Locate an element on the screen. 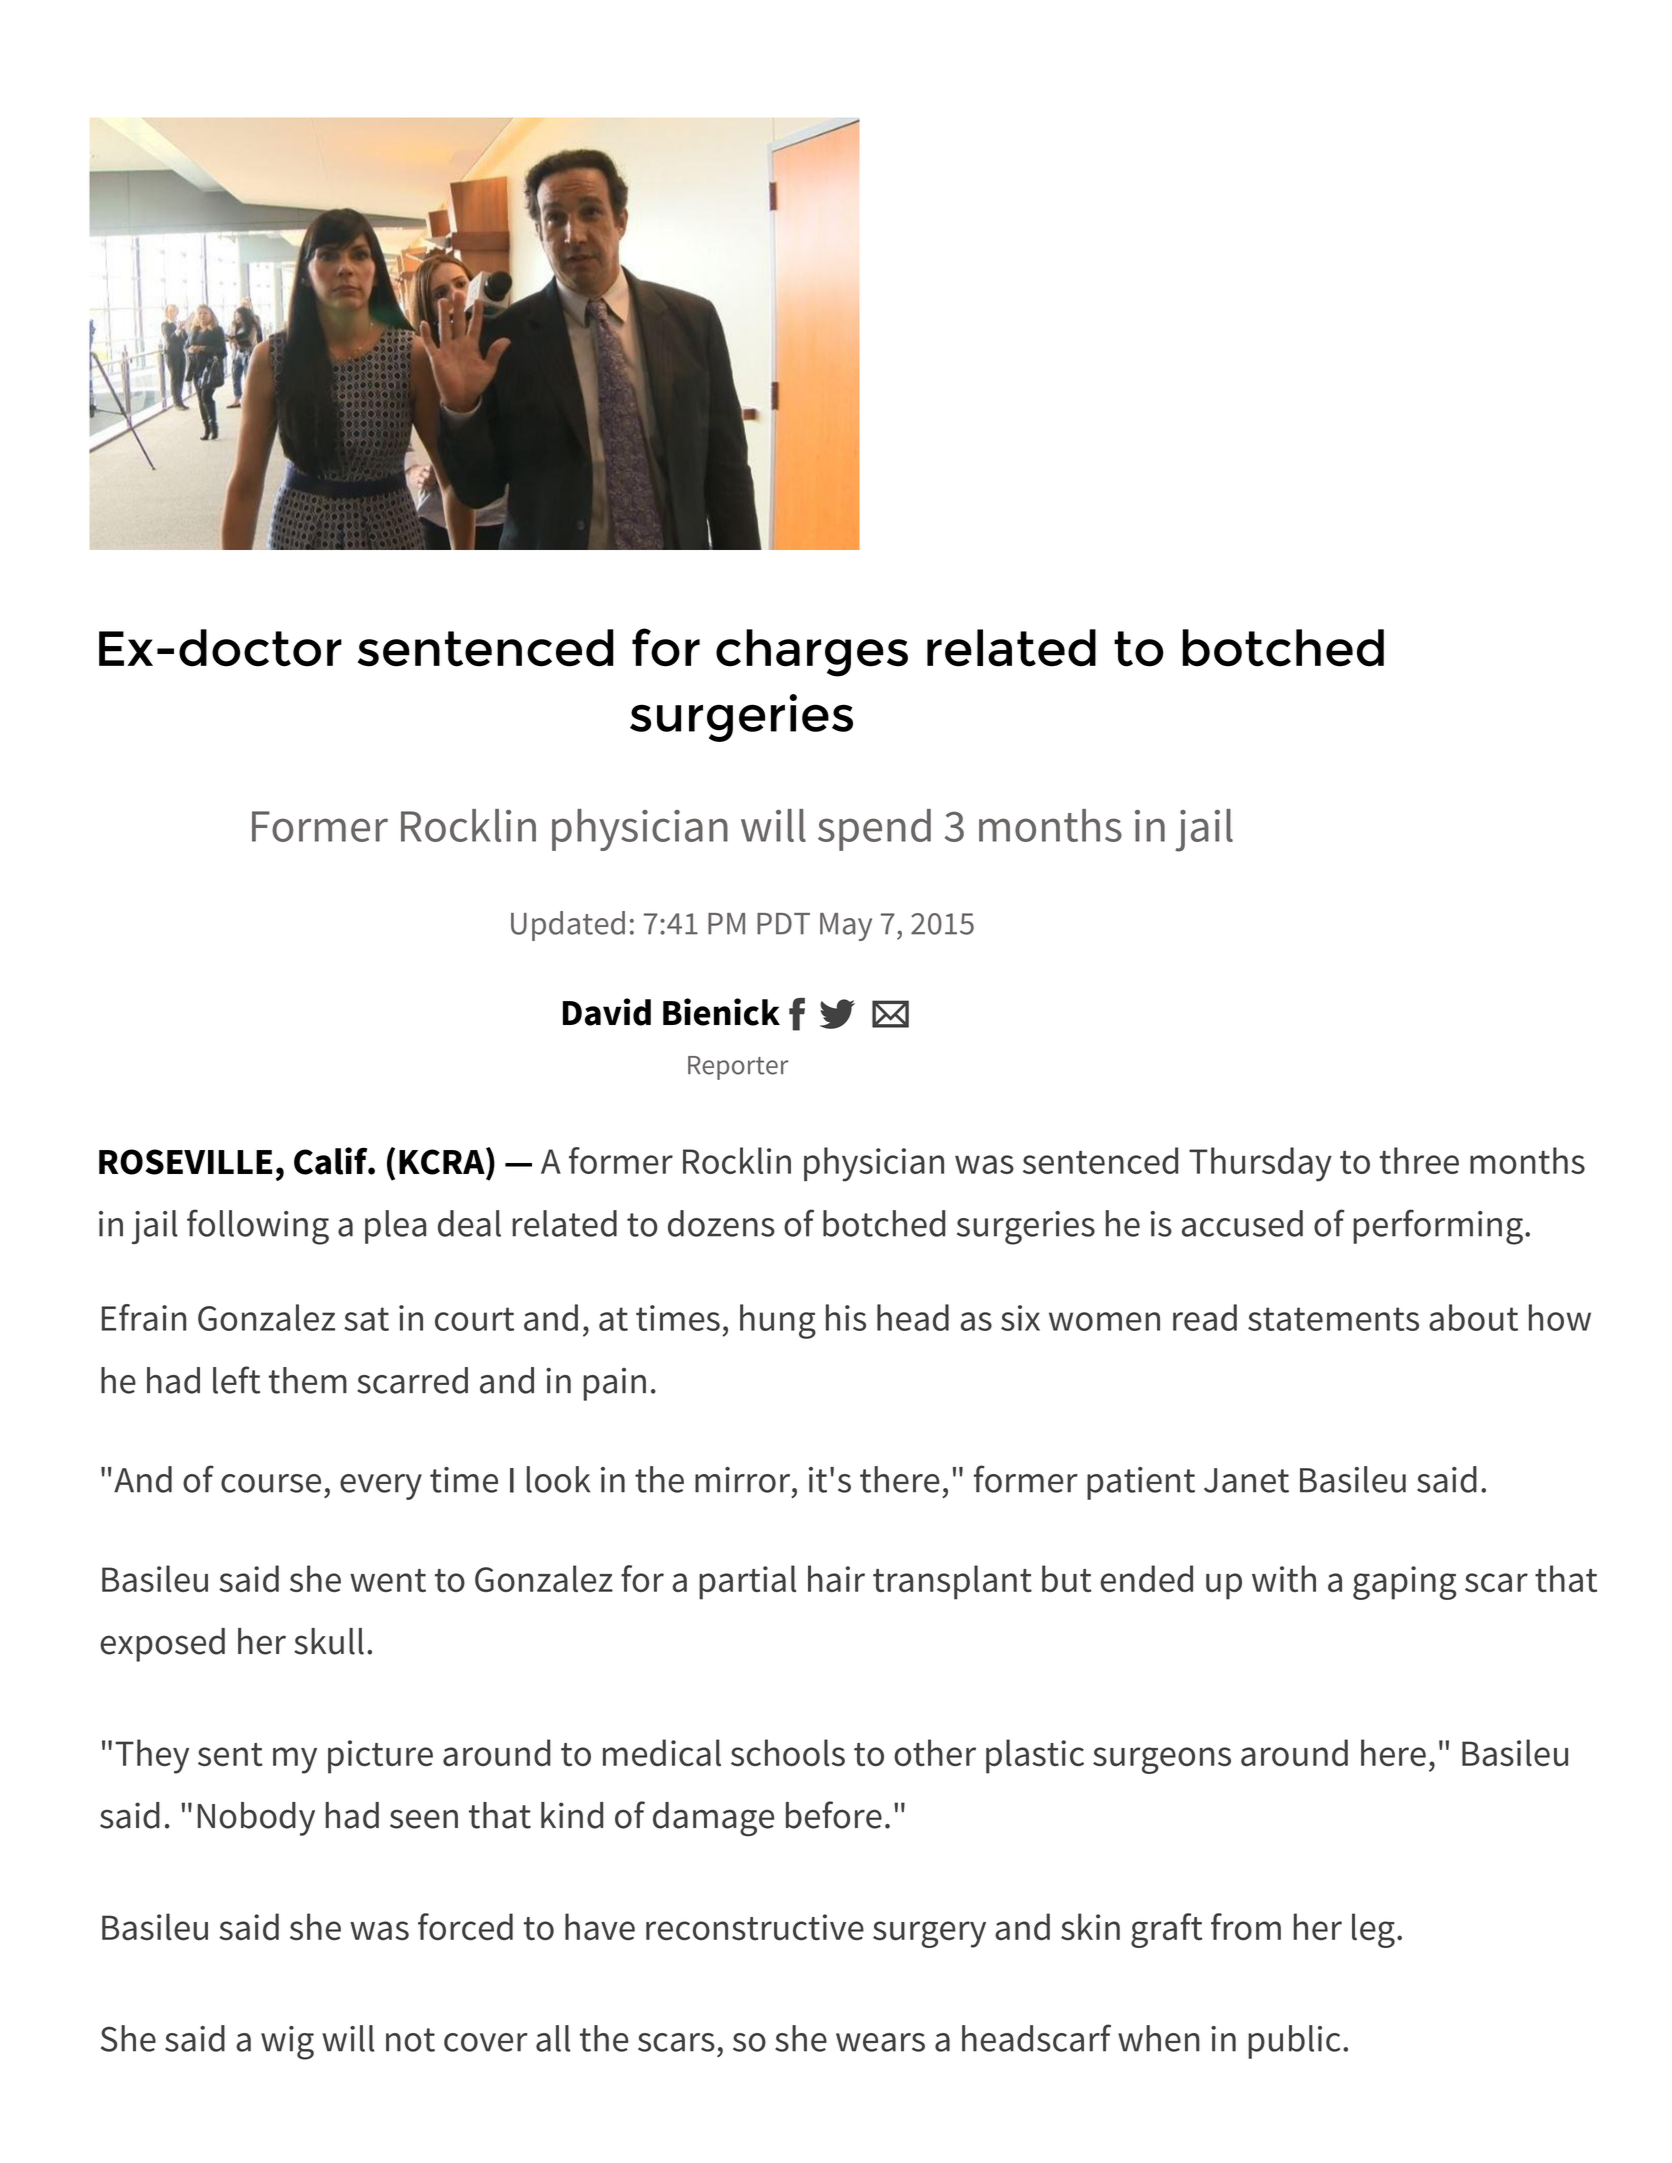 Image resolution: width=1672 pixels, height=2163 pixels. May is located at coordinates (846, 927).
